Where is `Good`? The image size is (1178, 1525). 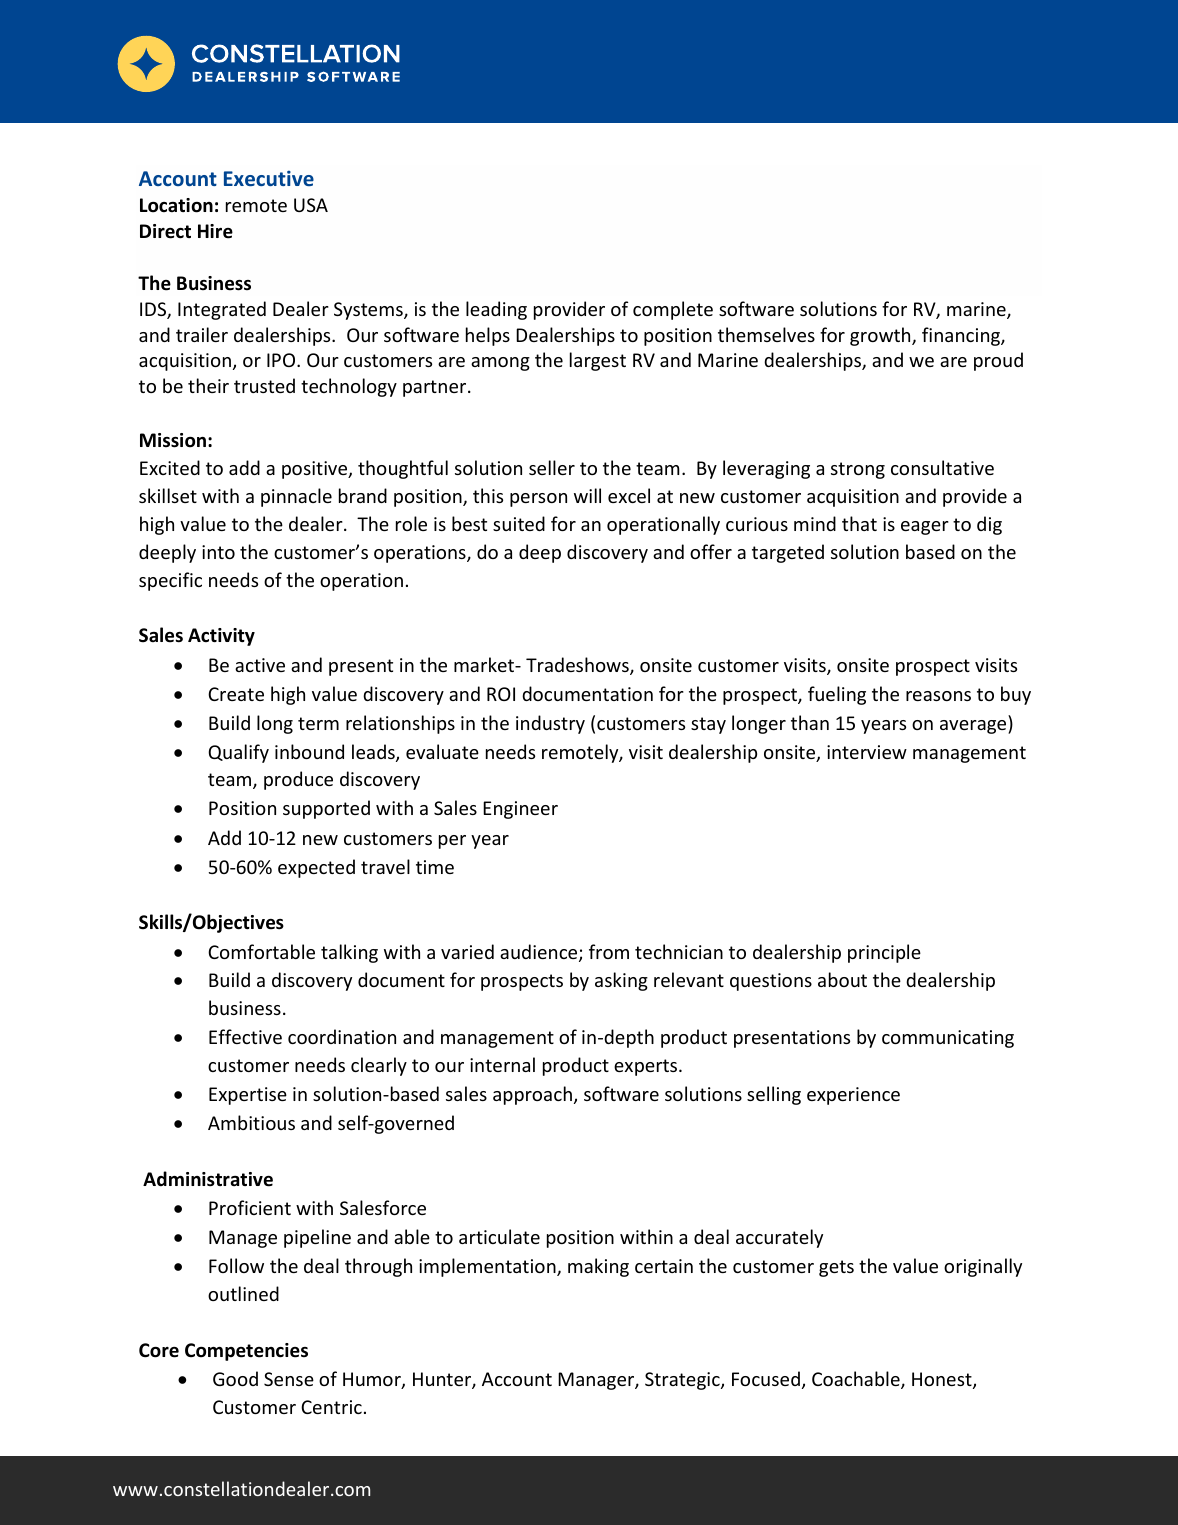
Good is located at coordinates (235, 1378).
